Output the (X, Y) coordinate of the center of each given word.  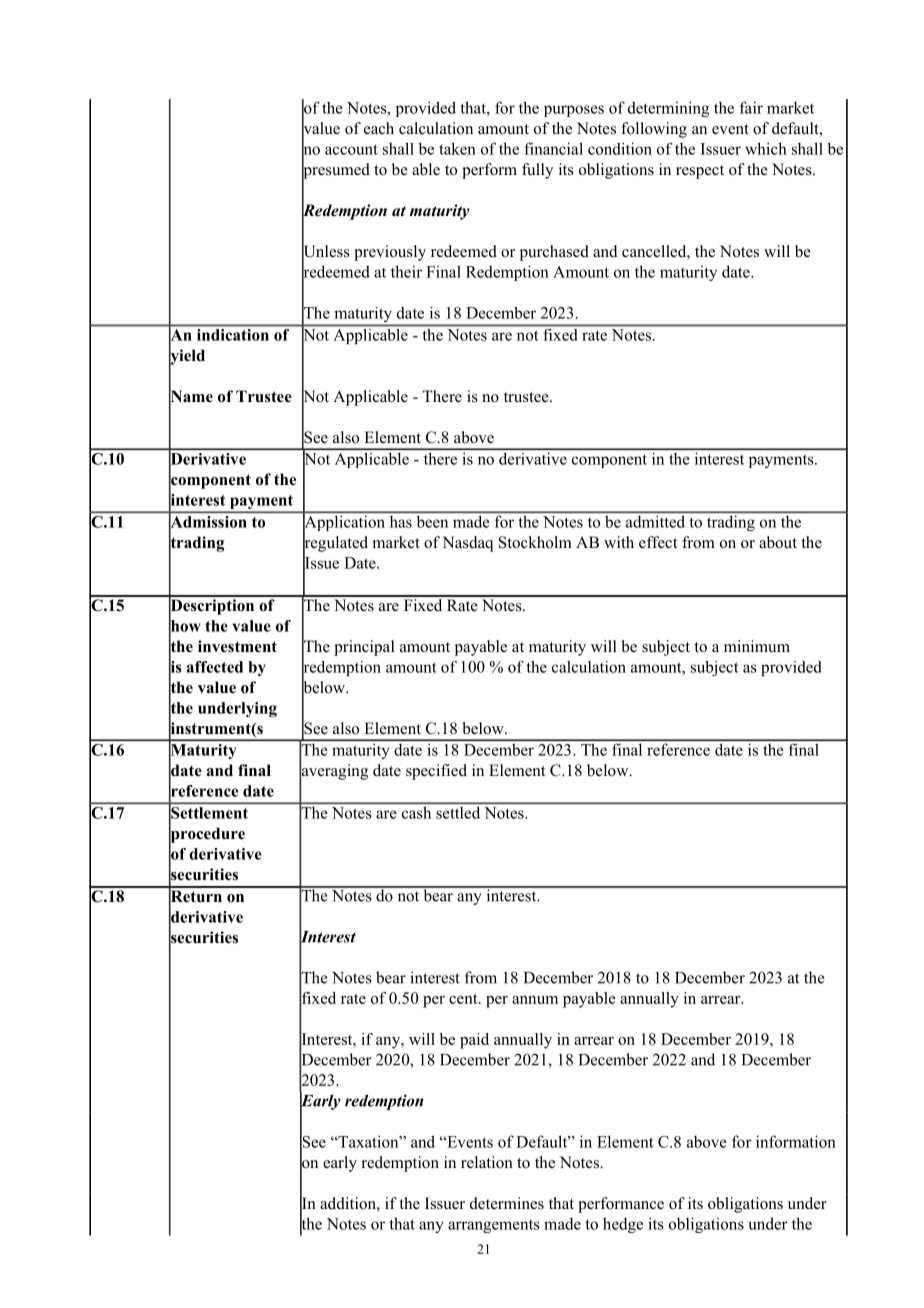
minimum (757, 646)
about (778, 542)
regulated (335, 543)
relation (487, 1162)
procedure (207, 835)
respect (700, 172)
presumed (336, 170)
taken (457, 148)
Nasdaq (467, 544)
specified (436, 772)
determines (507, 1203)
